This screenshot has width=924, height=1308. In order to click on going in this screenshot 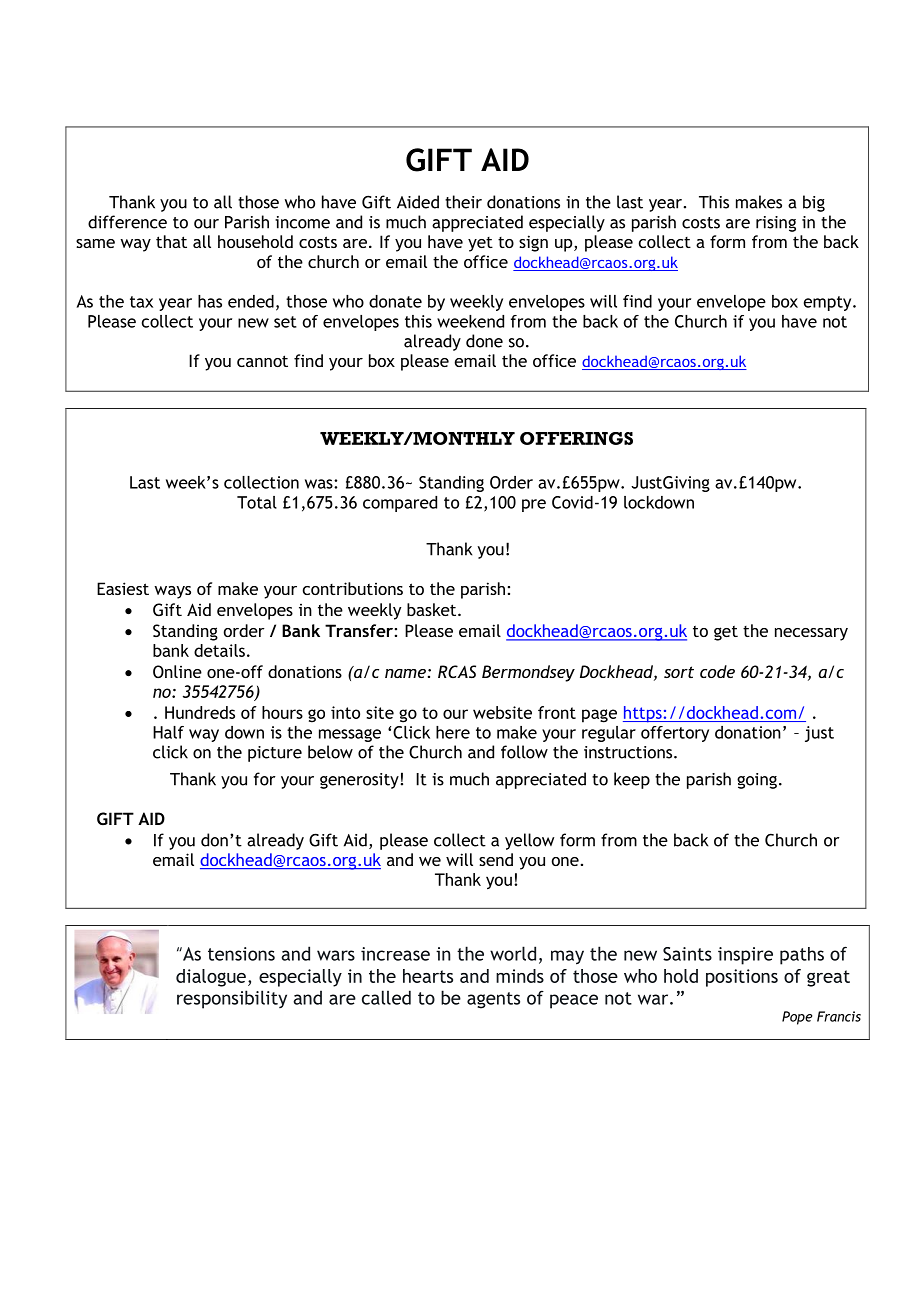, I will do `click(757, 781)`.
